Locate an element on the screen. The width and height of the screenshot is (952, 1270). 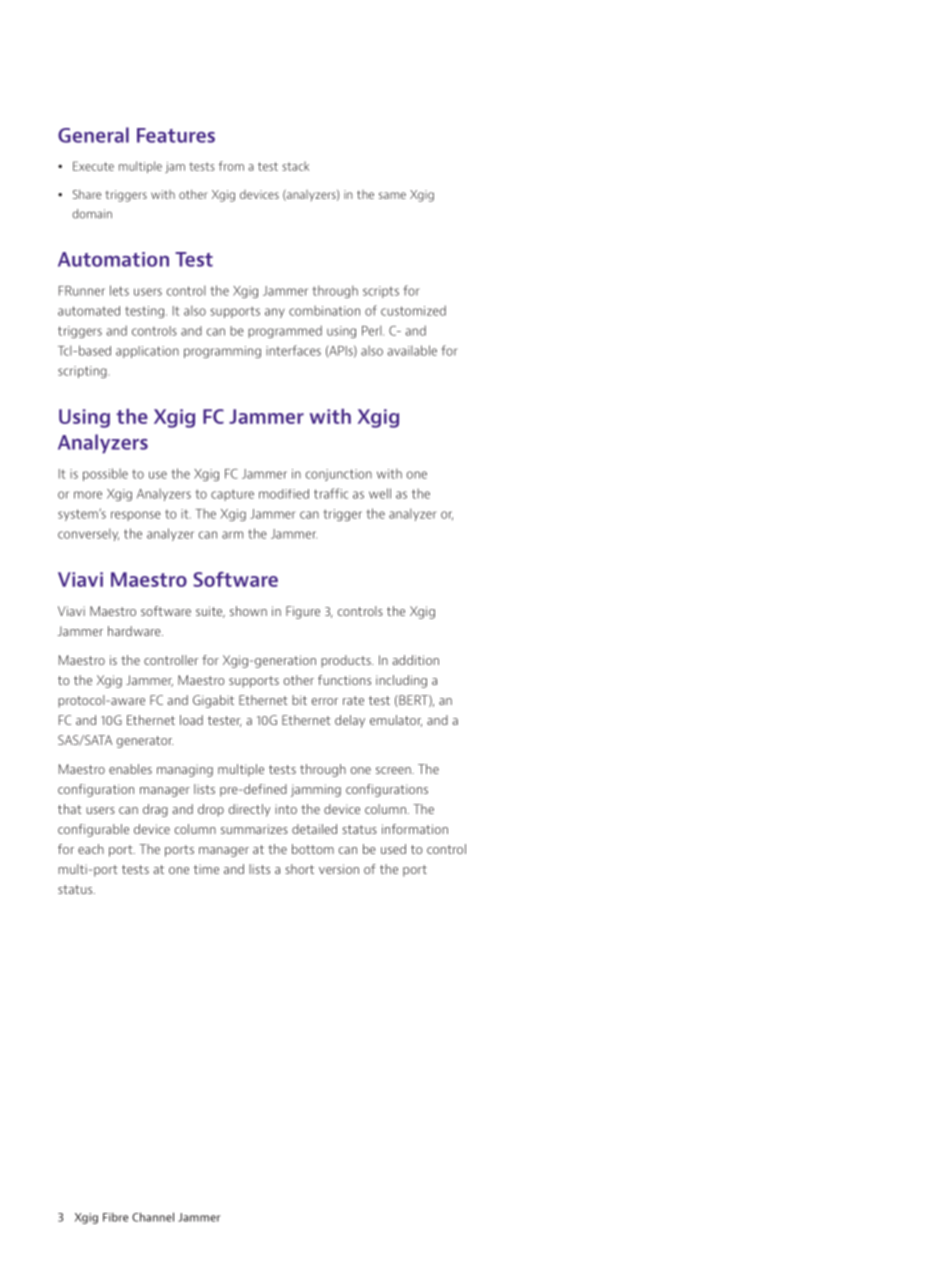
Execute is located at coordinates (93, 166).
